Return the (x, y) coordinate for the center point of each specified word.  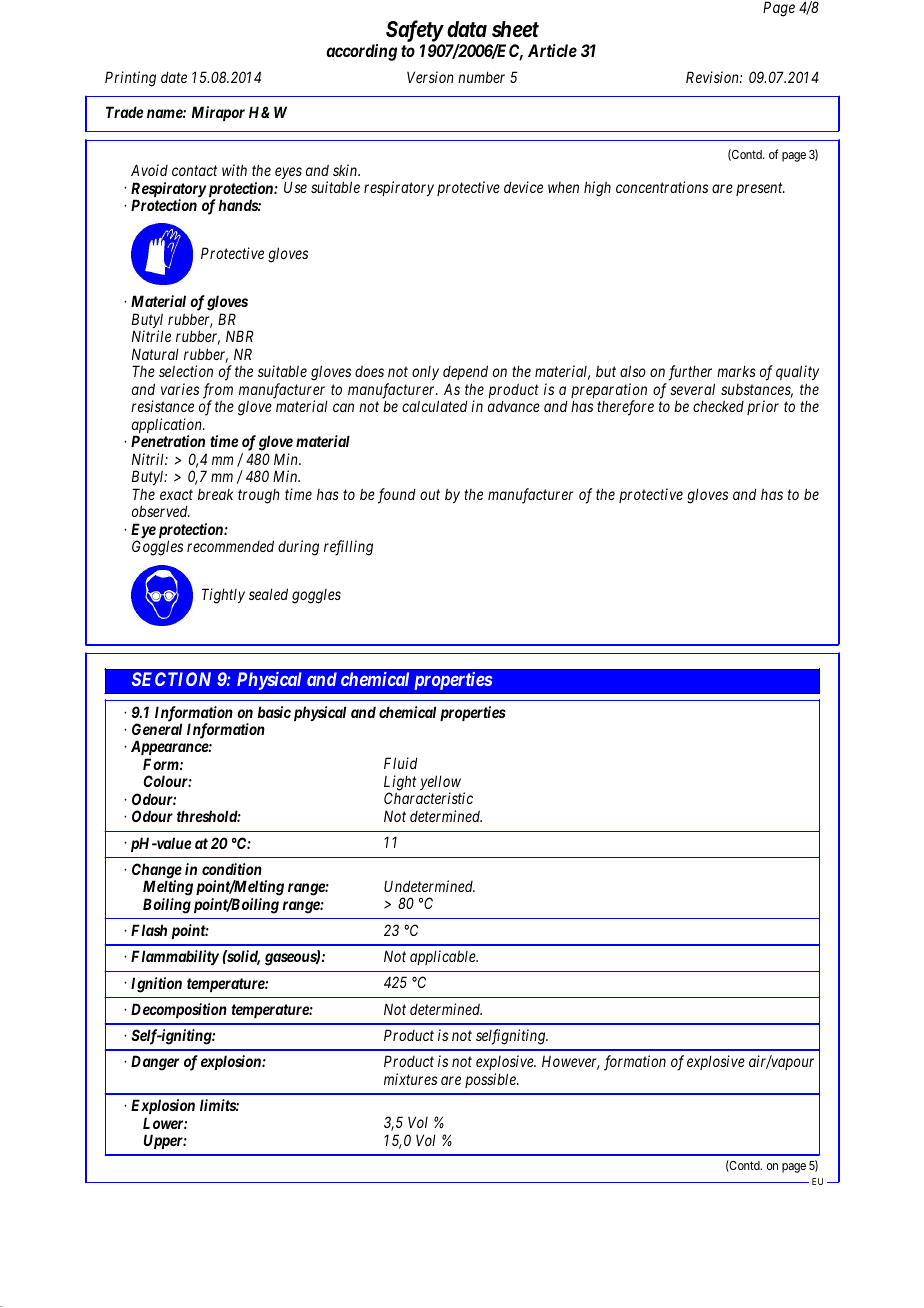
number (481, 77)
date (174, 77)
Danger (155, 1063)
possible (491, 1080)
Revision (713, 77)
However (571, 1062)
